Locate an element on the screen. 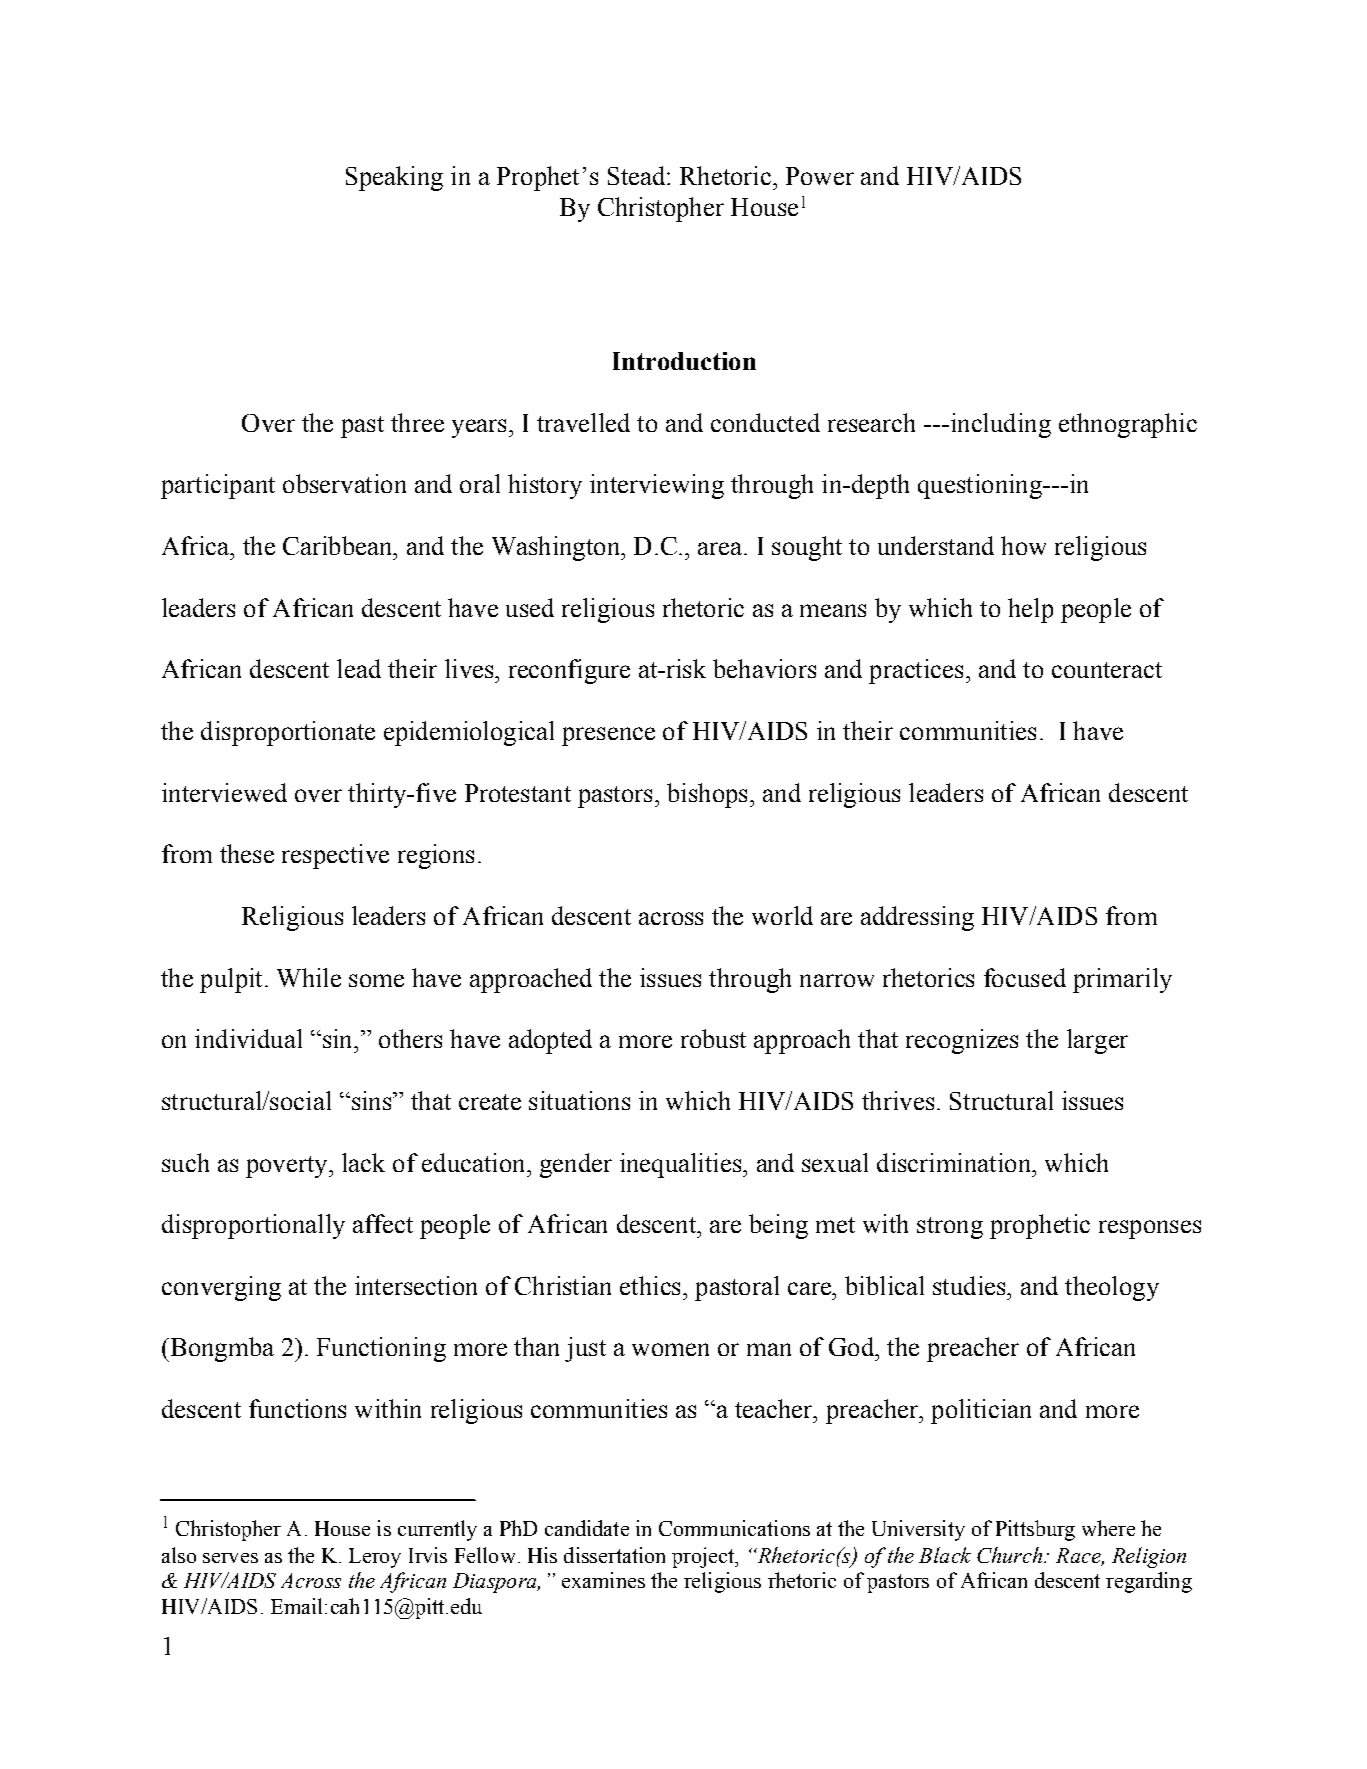 The image size is (1367, 1769). Stead is located at coordinates (638, 175).
